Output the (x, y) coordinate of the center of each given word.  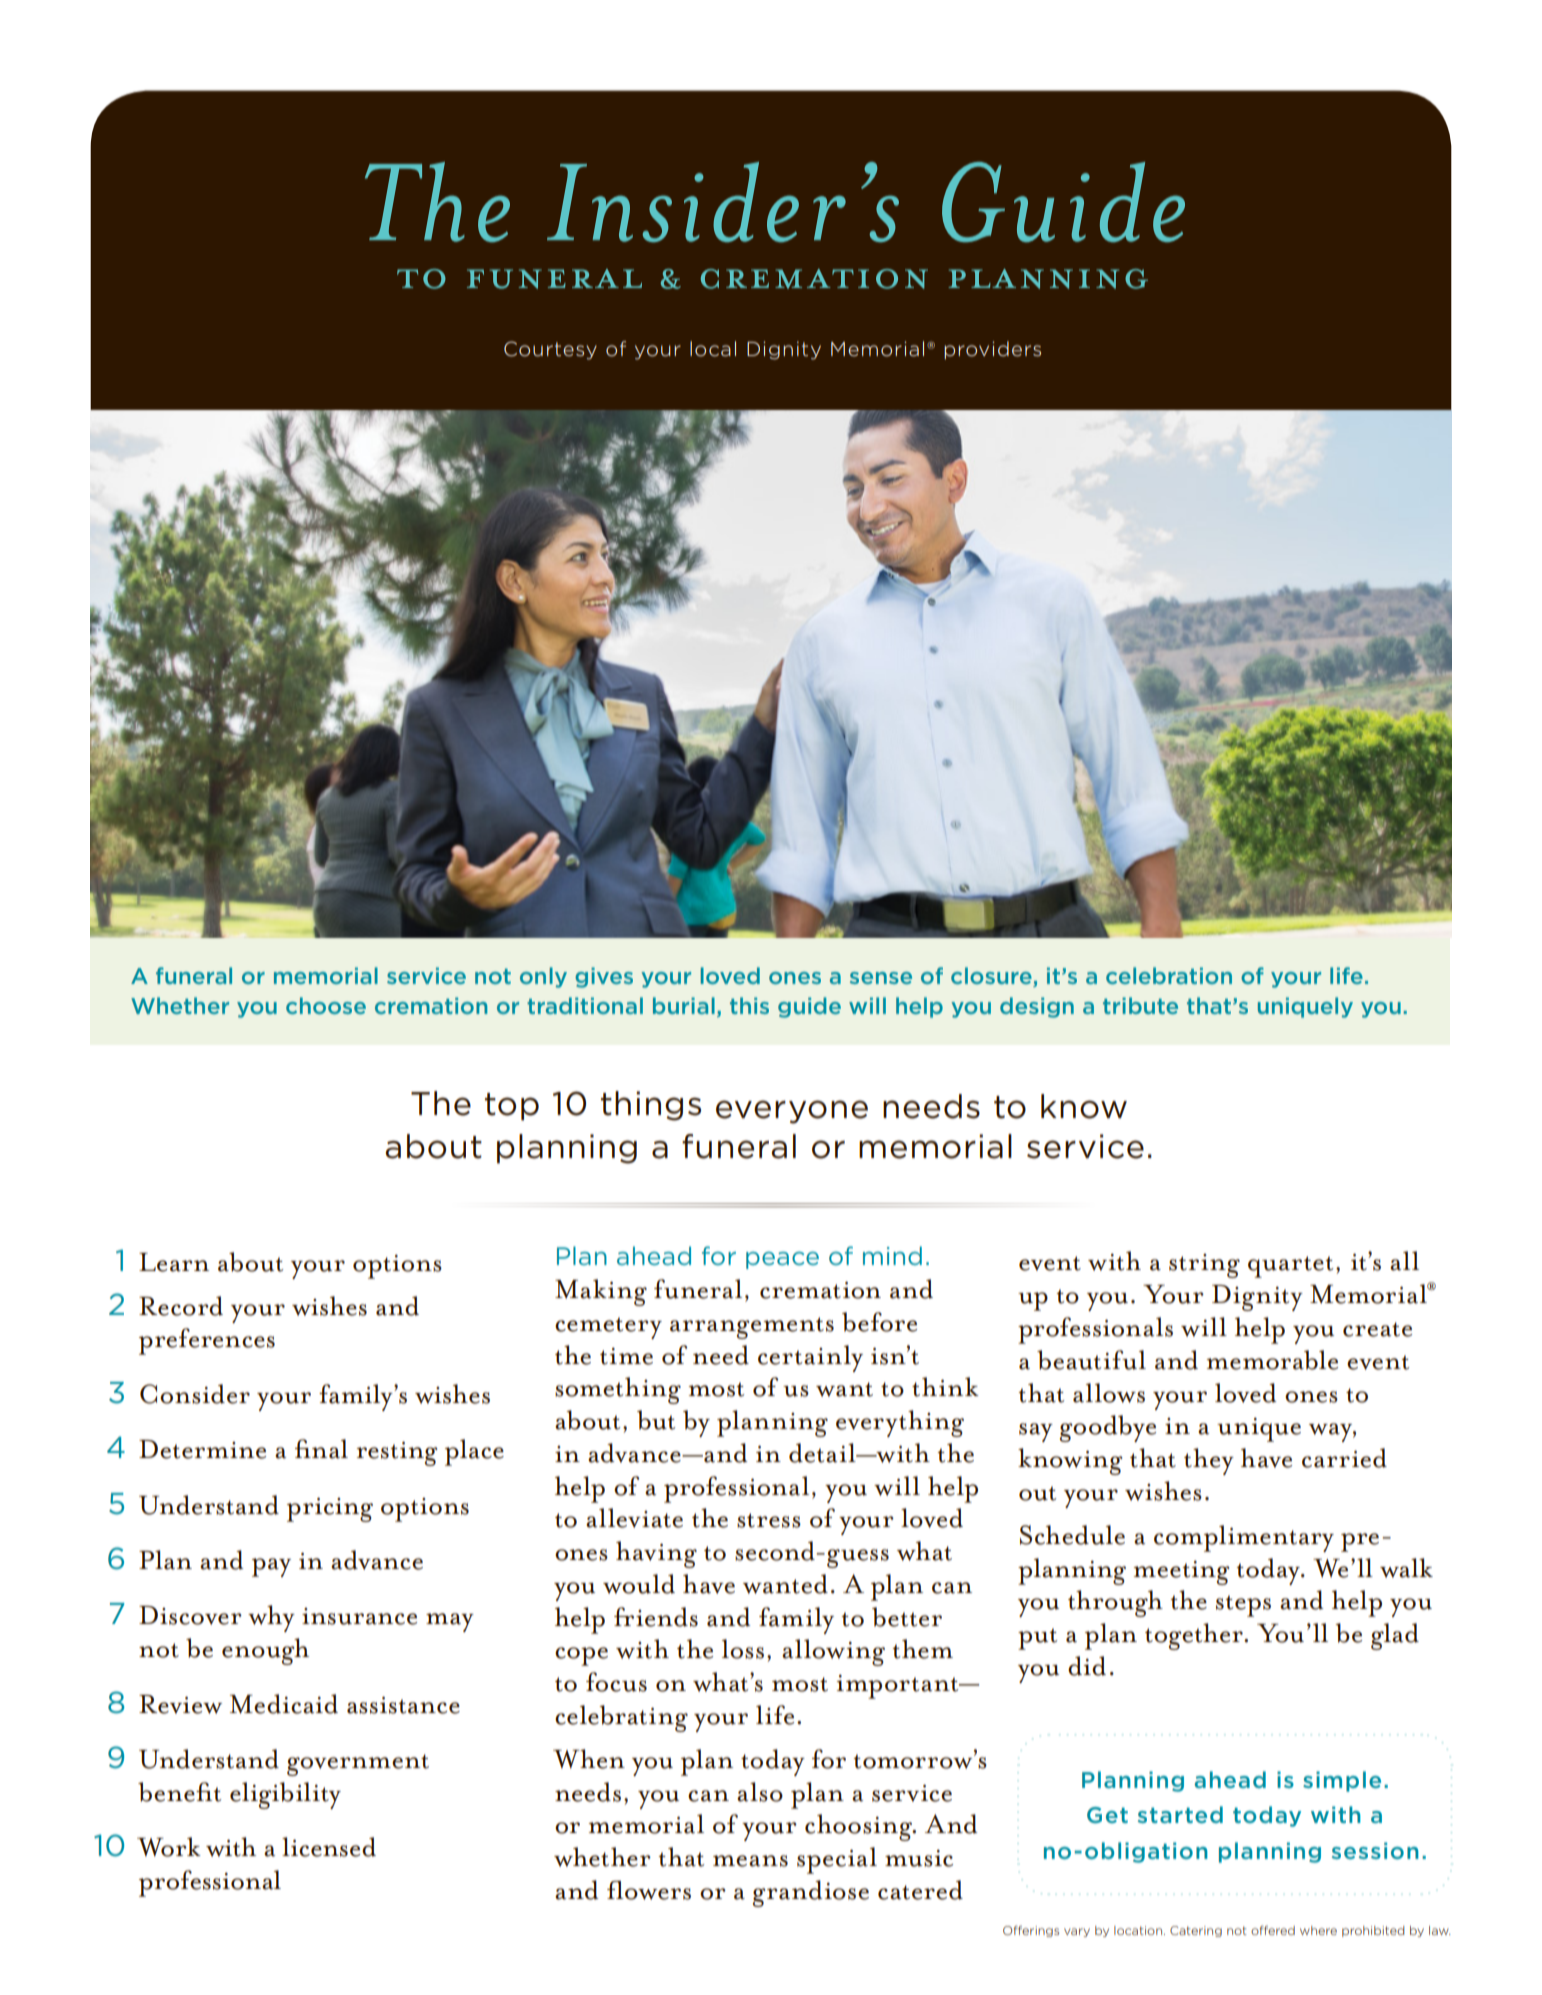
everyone (792, 1112)
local (713, 349)
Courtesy (550, 350)
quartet (1290, 1267)
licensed (329, 1847)
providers (992, 350)
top (512, 1107)
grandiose (811, 1893)
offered (1273, 1930)
